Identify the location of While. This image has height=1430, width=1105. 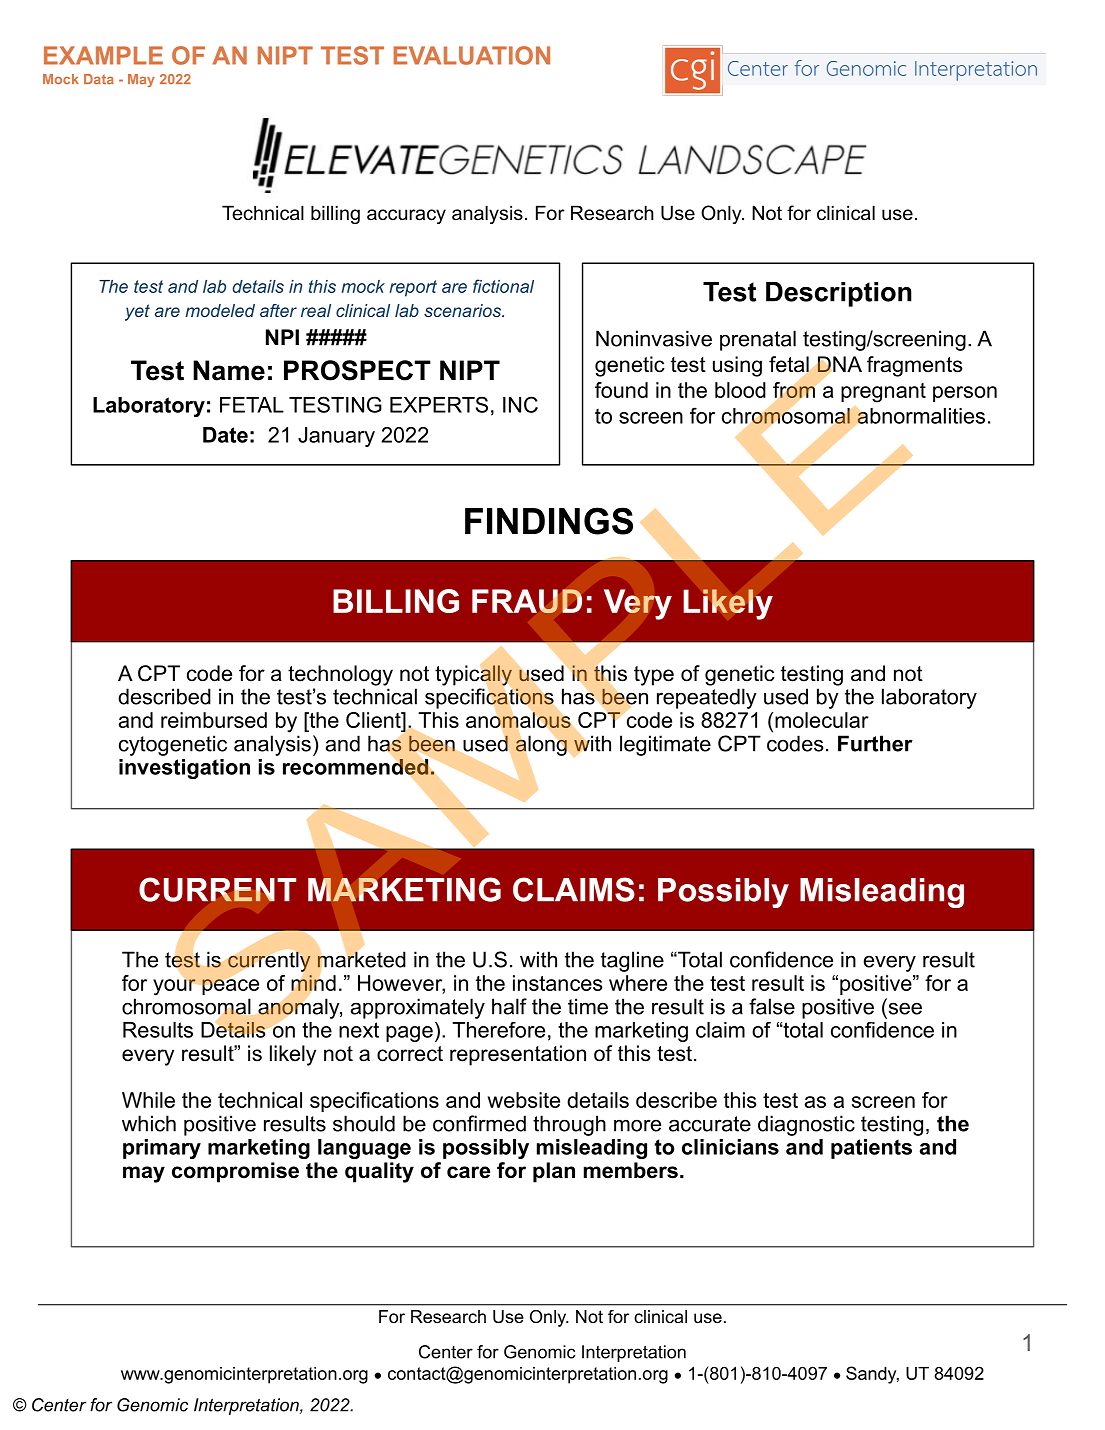
(148, 1100).
